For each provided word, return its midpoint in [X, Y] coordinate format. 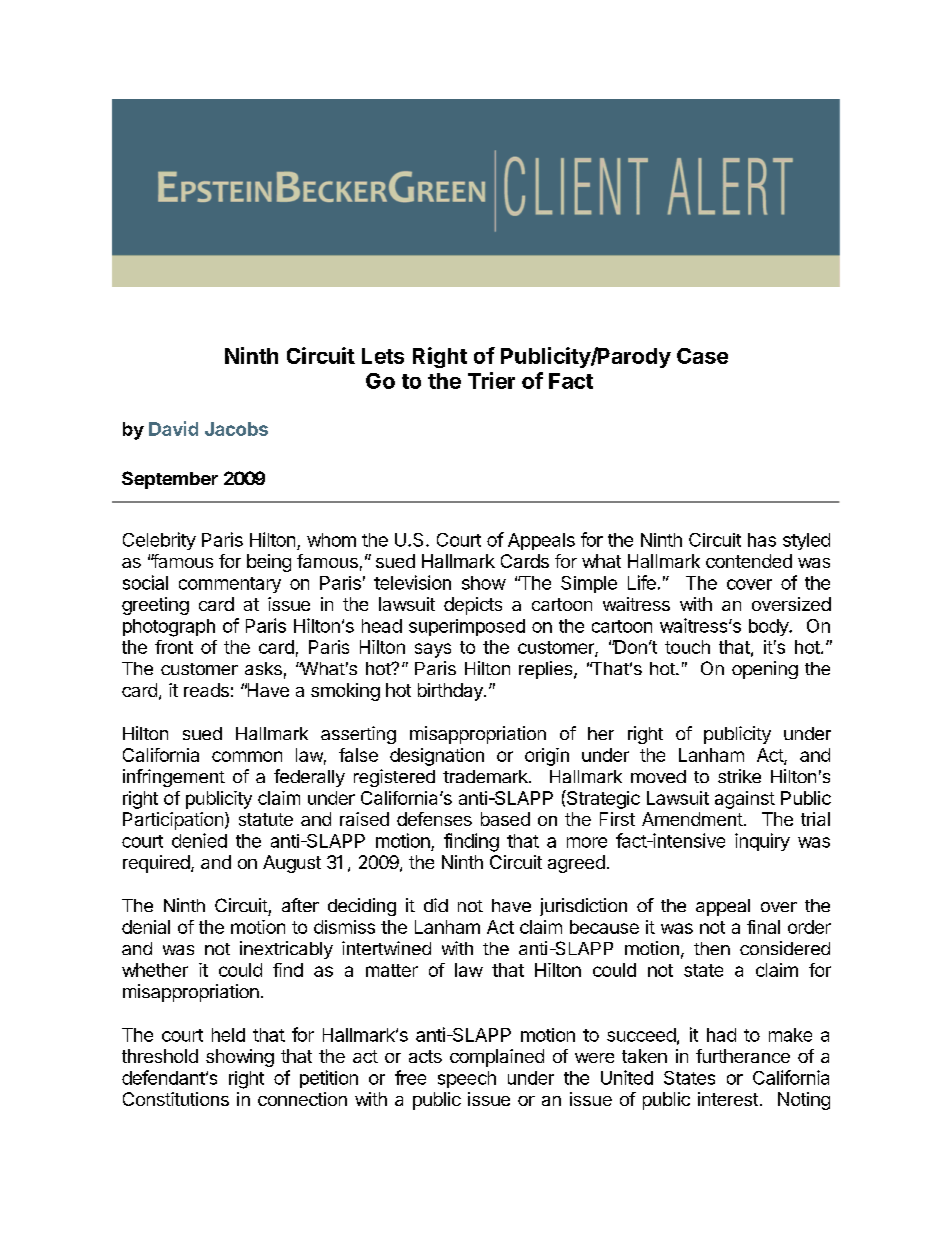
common [247, 756]
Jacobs [236, 429]
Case [702, 356]
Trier [491, 380]
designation [437, 757]
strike [739, 776]
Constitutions [176, 1099]
